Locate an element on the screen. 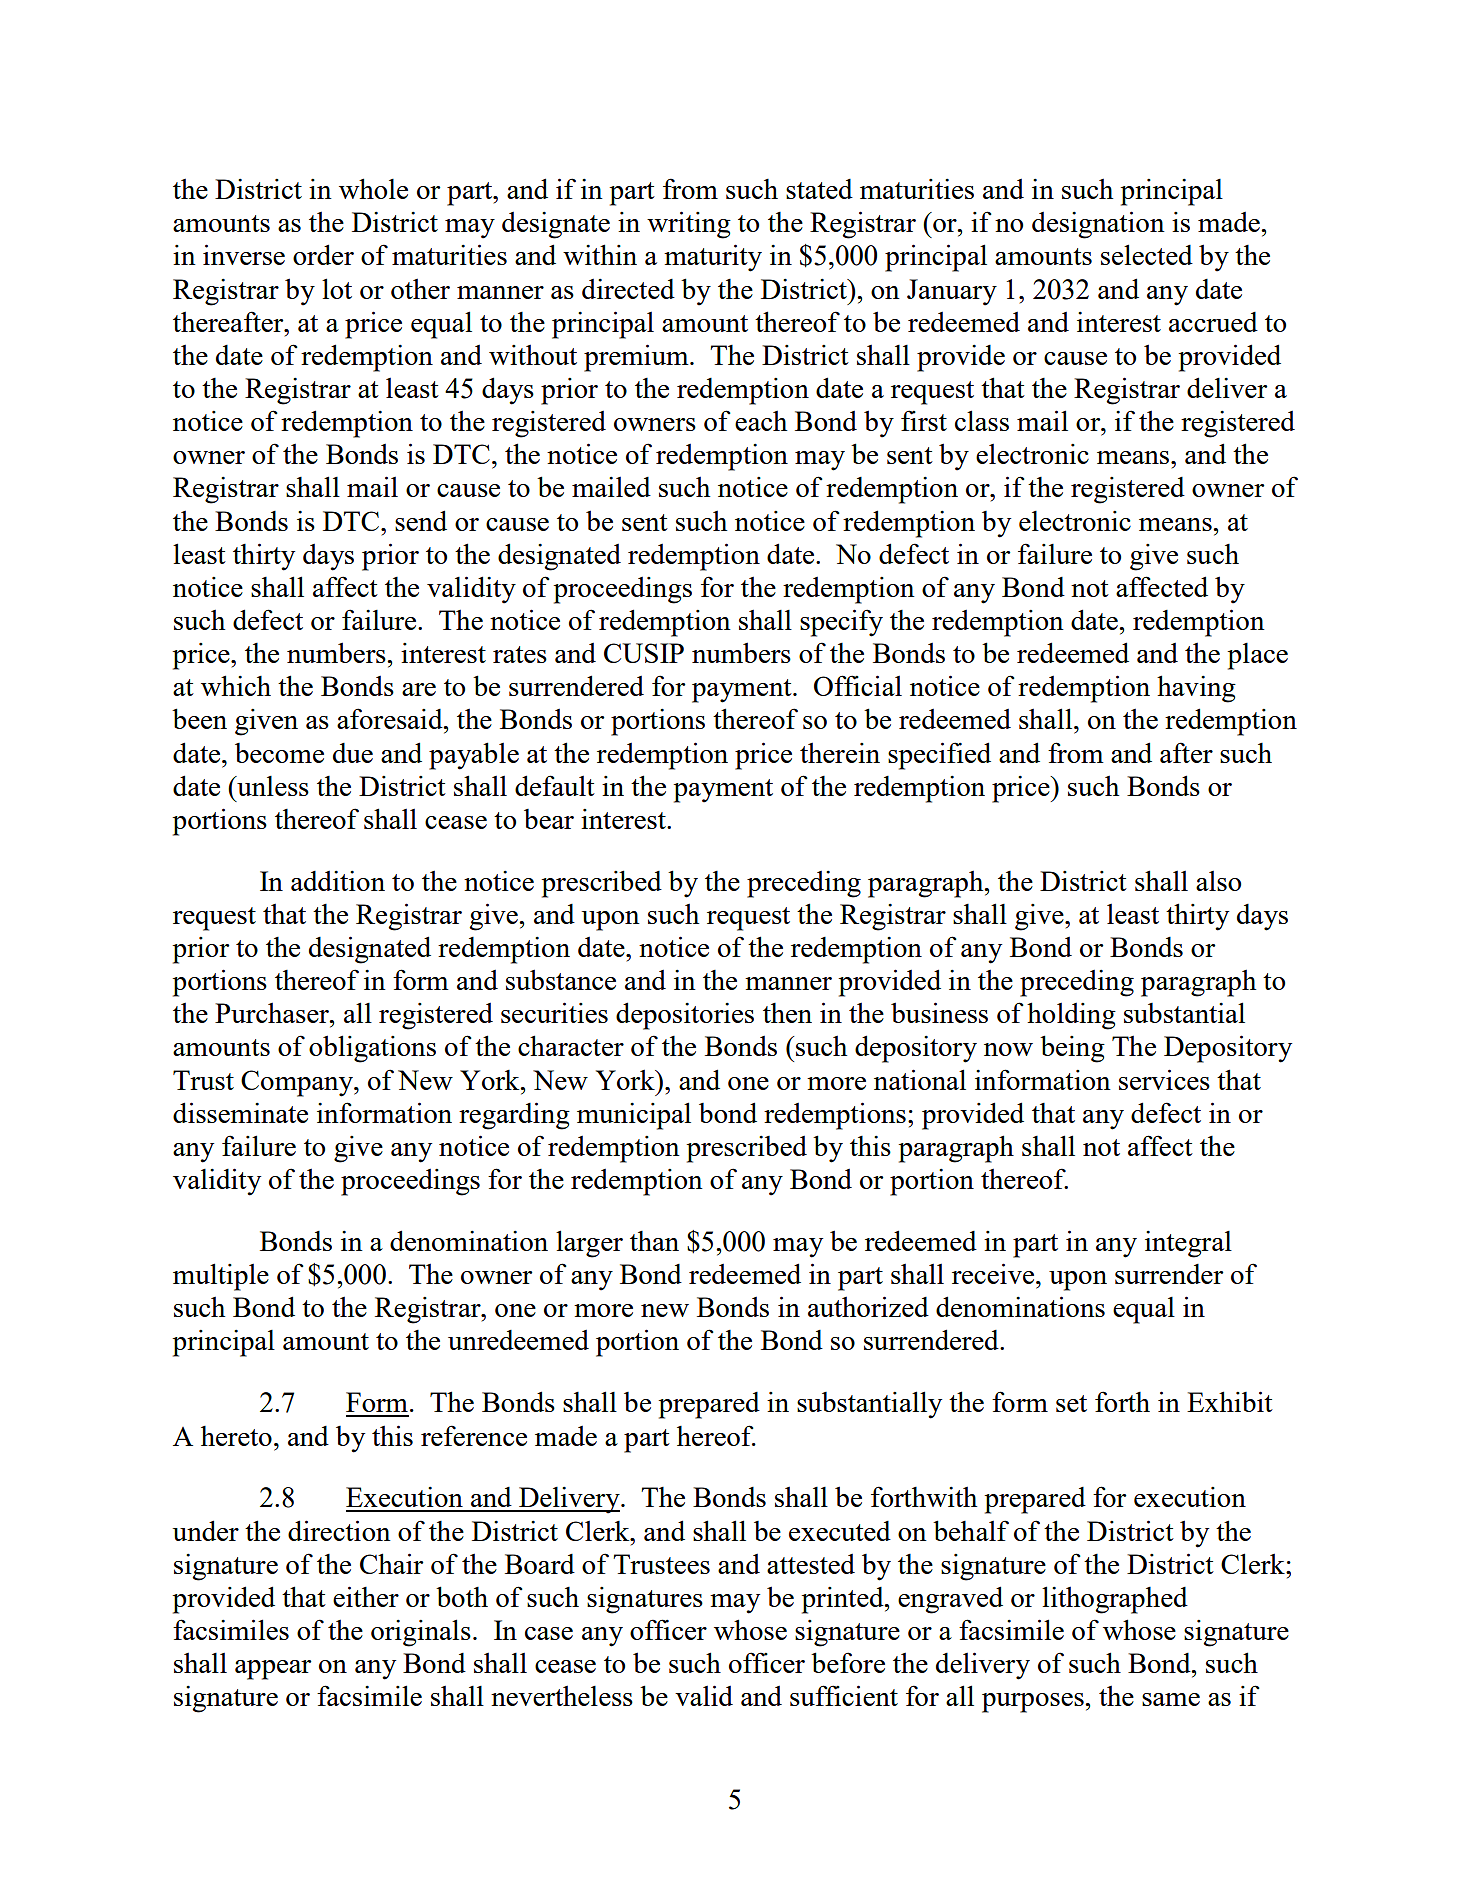 Image resolution: width=1470 pixels, height=1902 pixels. selected is located at coordinates (1147, 254).
